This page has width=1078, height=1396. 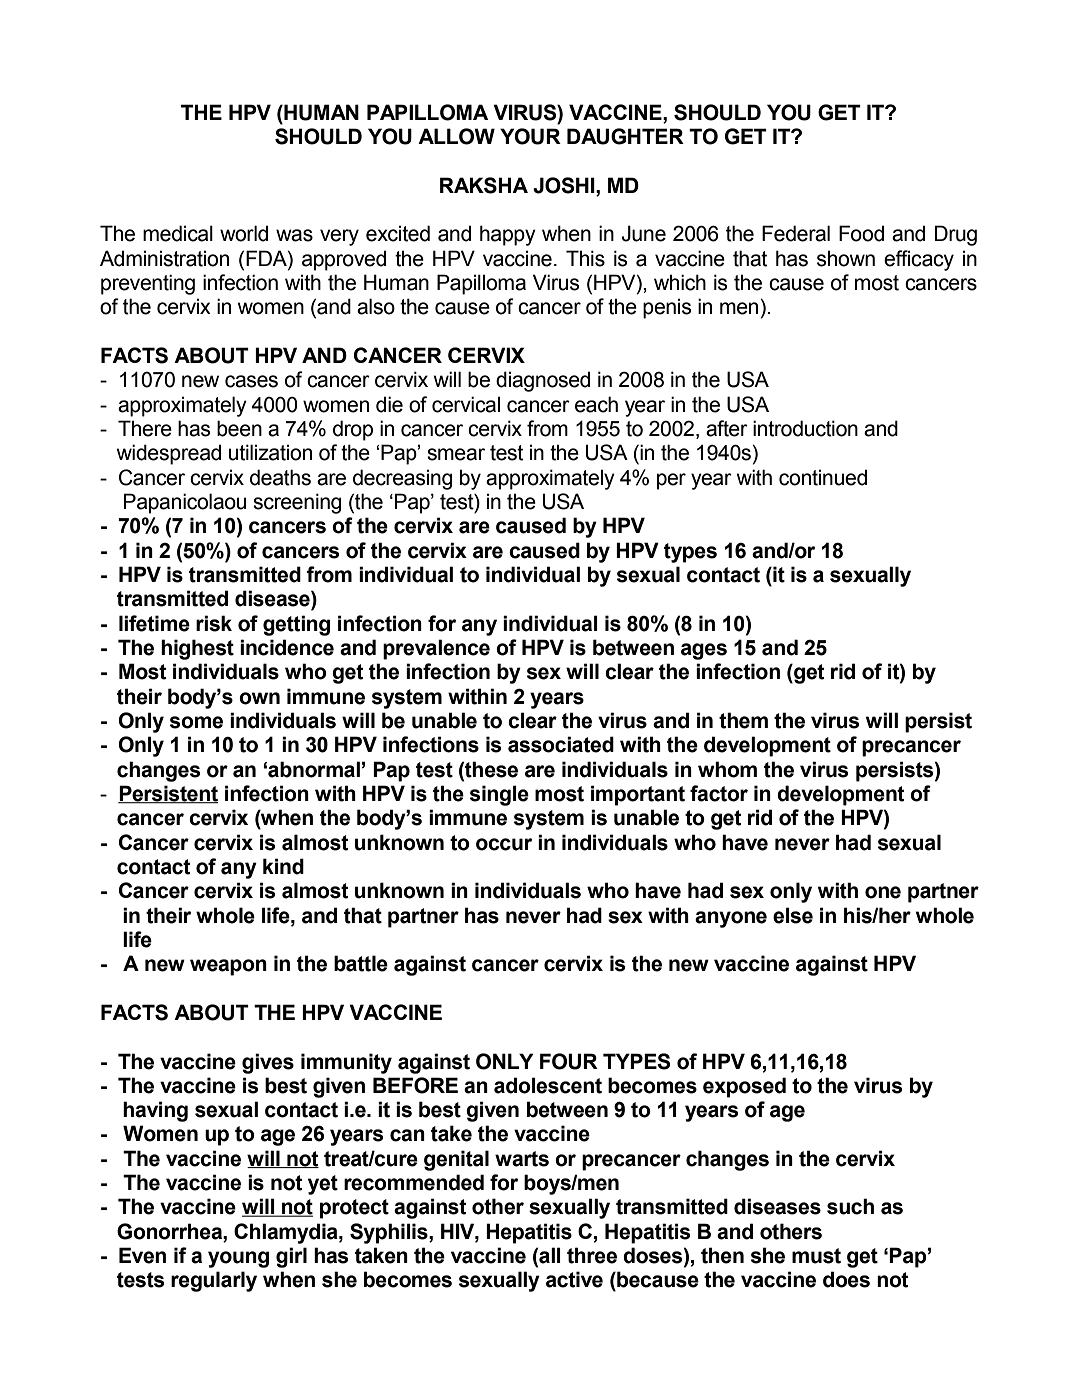 I want to click on introduction, so click(x=805, y=428).
